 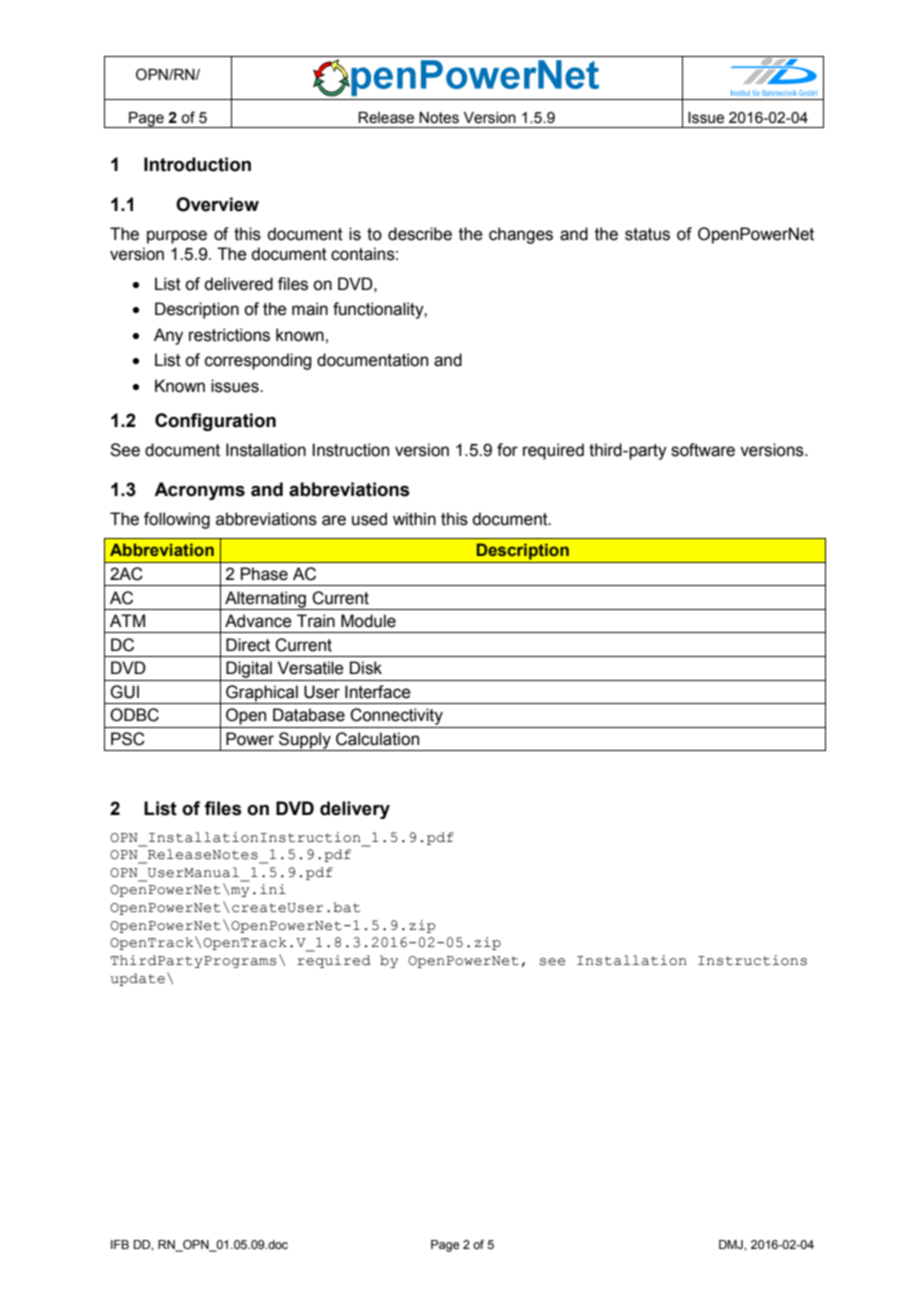 What do you see at coordinates (703, 450) in the screenshot?
I see `software` at bounding box center [703, 450].
